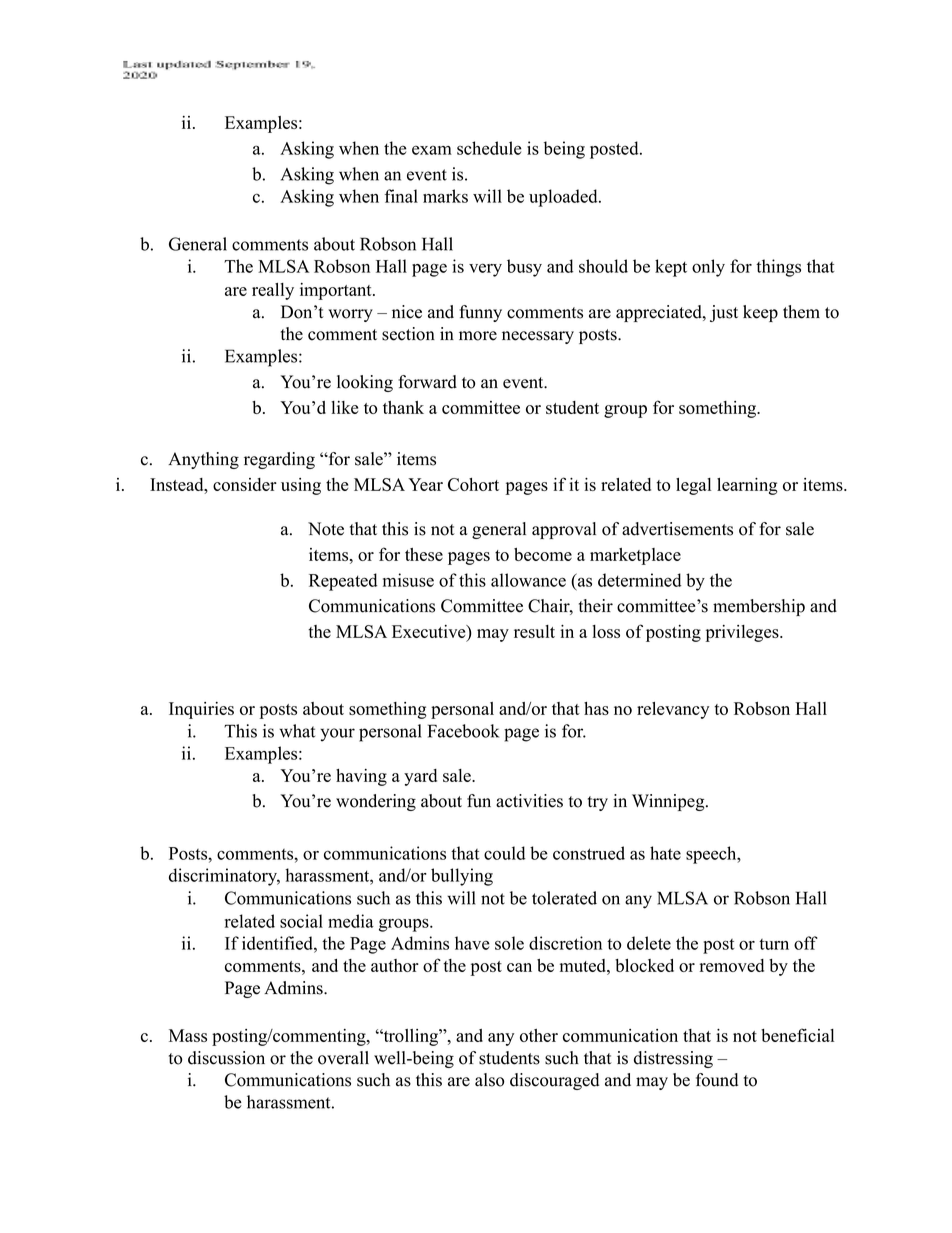 This page has height=1233, width=952. I want to click on schedule, so click(489, 148).
